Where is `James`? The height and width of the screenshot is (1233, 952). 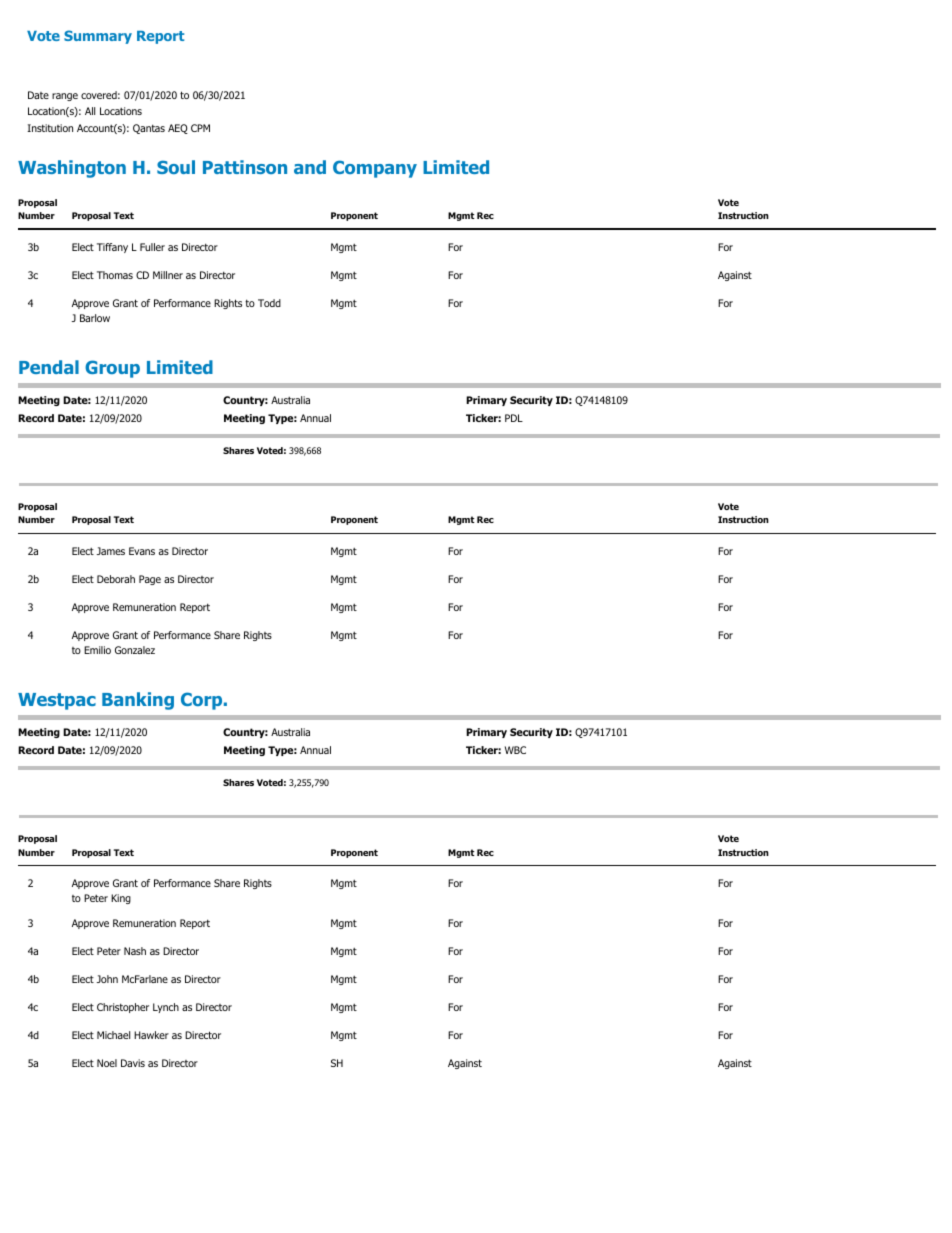 James is located at coordinates (110, 551).
